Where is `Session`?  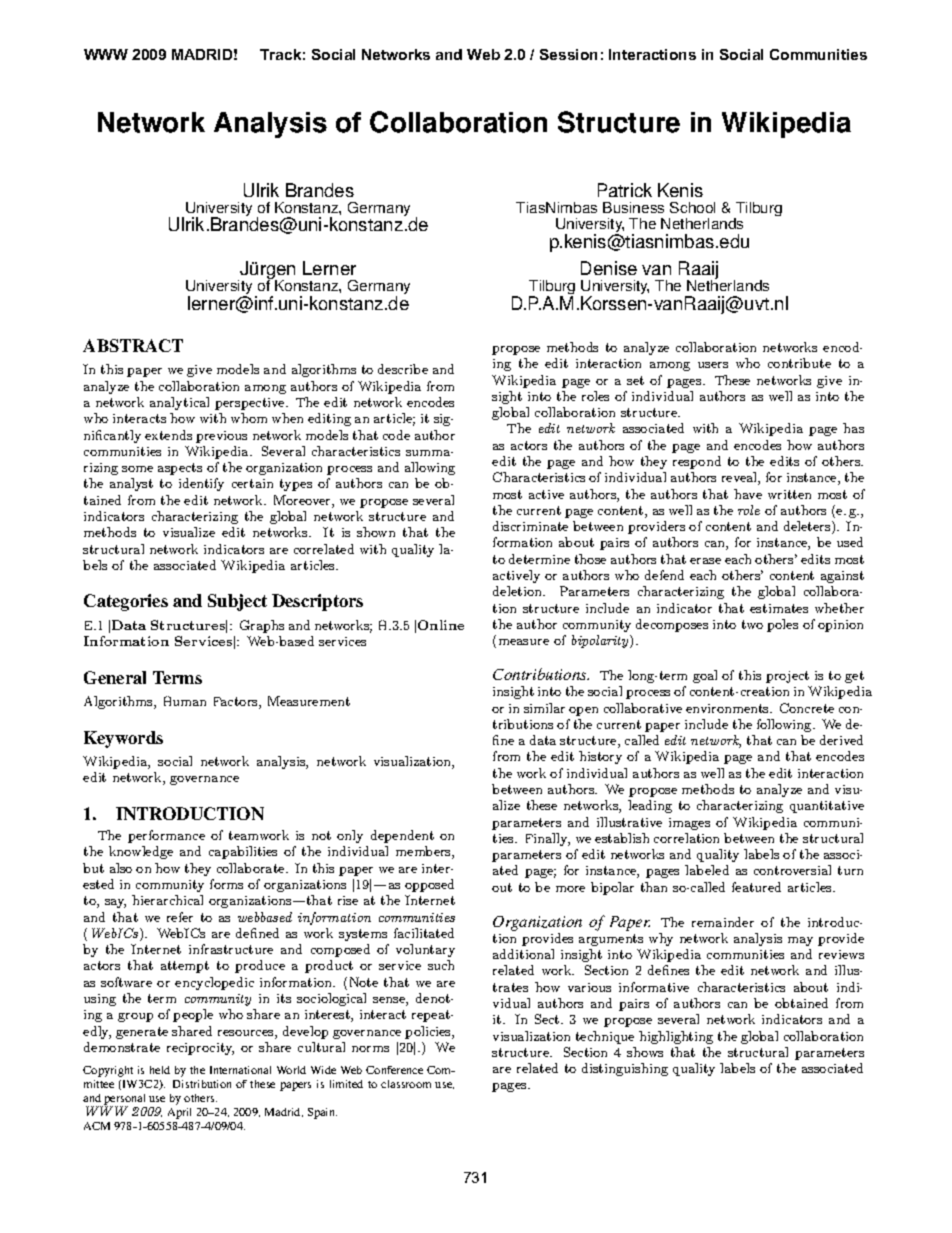
Session is located at coordinates (568, 54).
